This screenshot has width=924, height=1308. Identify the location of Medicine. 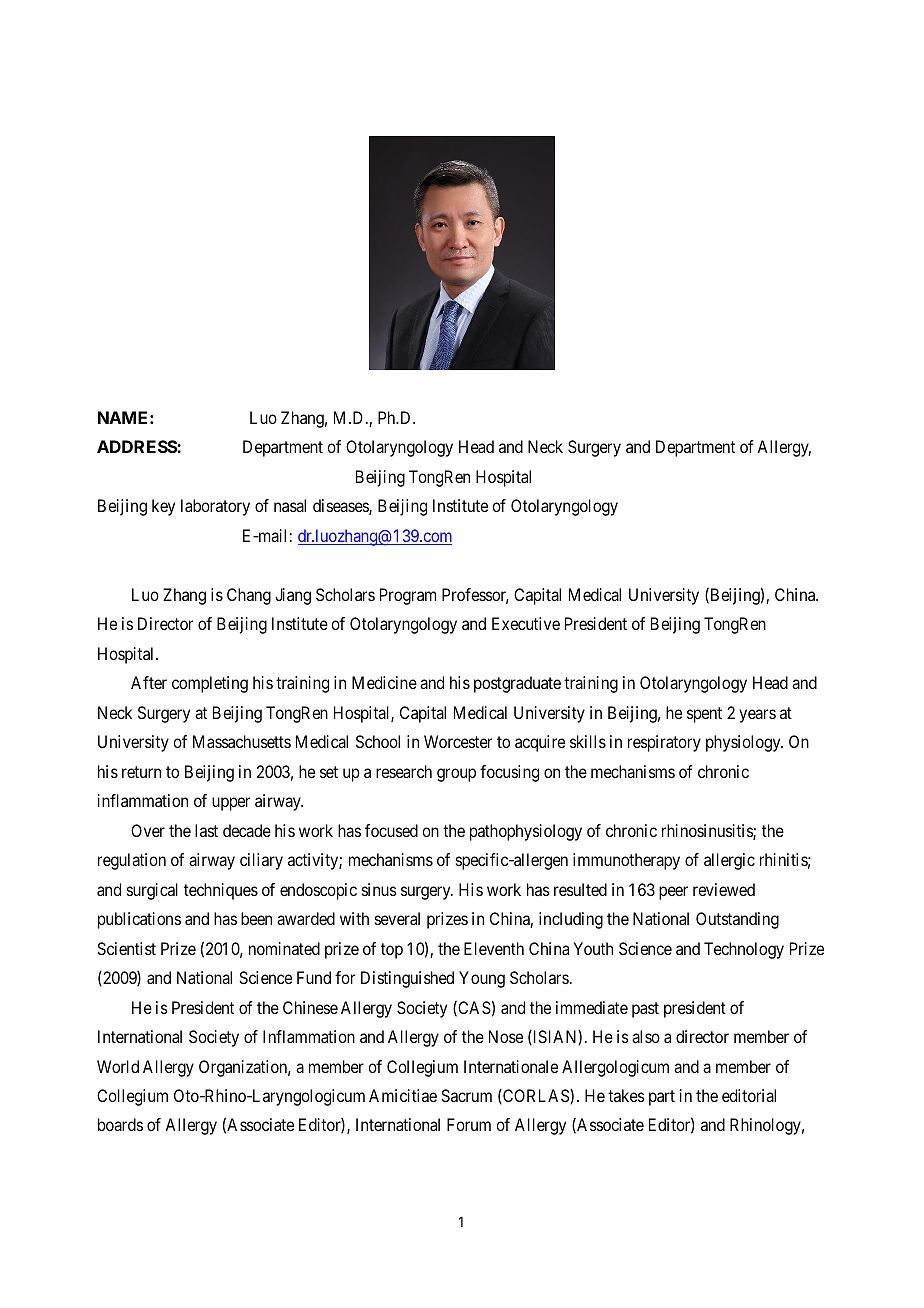
(384, 682).
